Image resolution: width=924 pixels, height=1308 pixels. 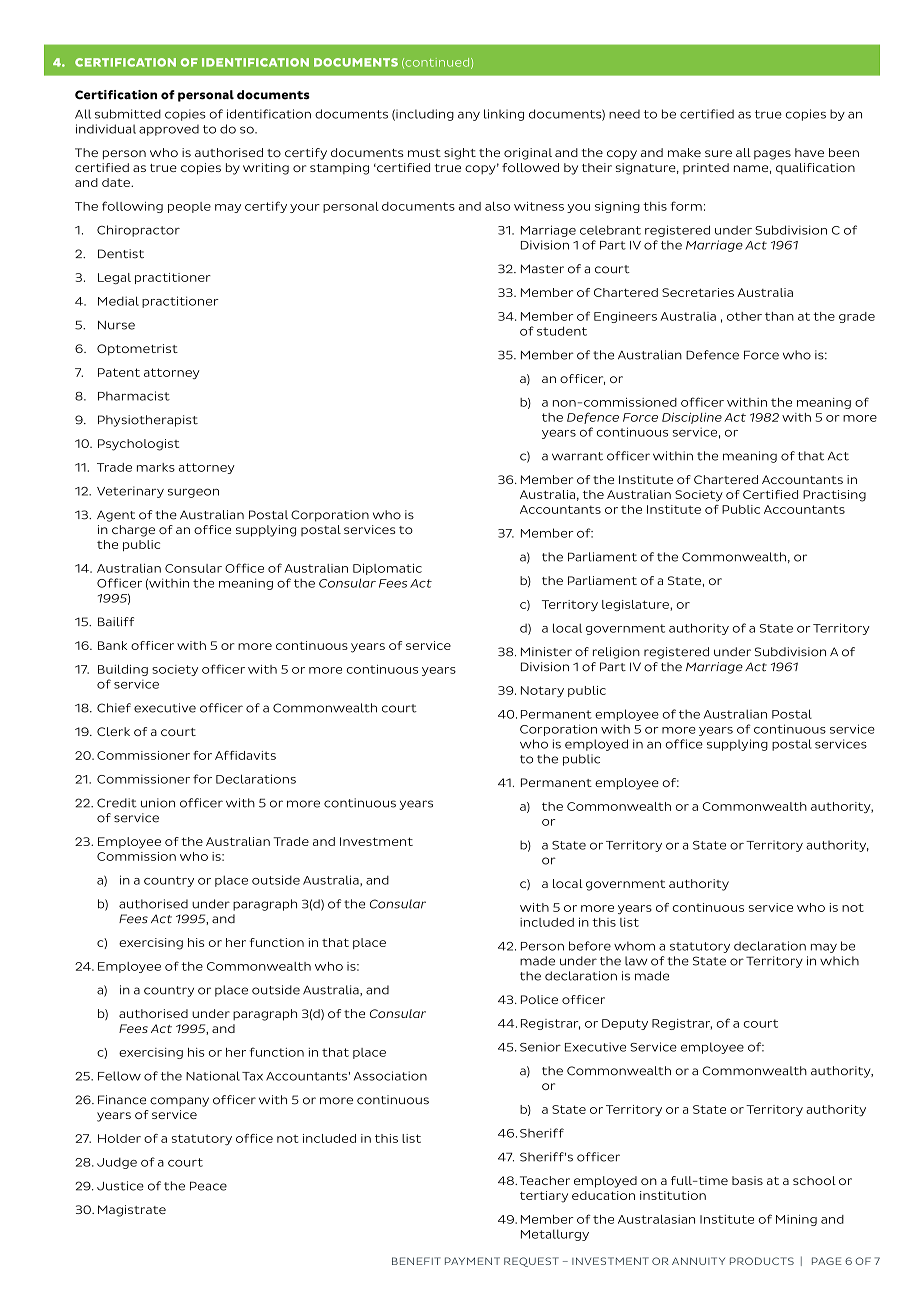 What do you see at coordinates (542, 691) in the image?
I see `Notary` at bounding box center [542, 691].
